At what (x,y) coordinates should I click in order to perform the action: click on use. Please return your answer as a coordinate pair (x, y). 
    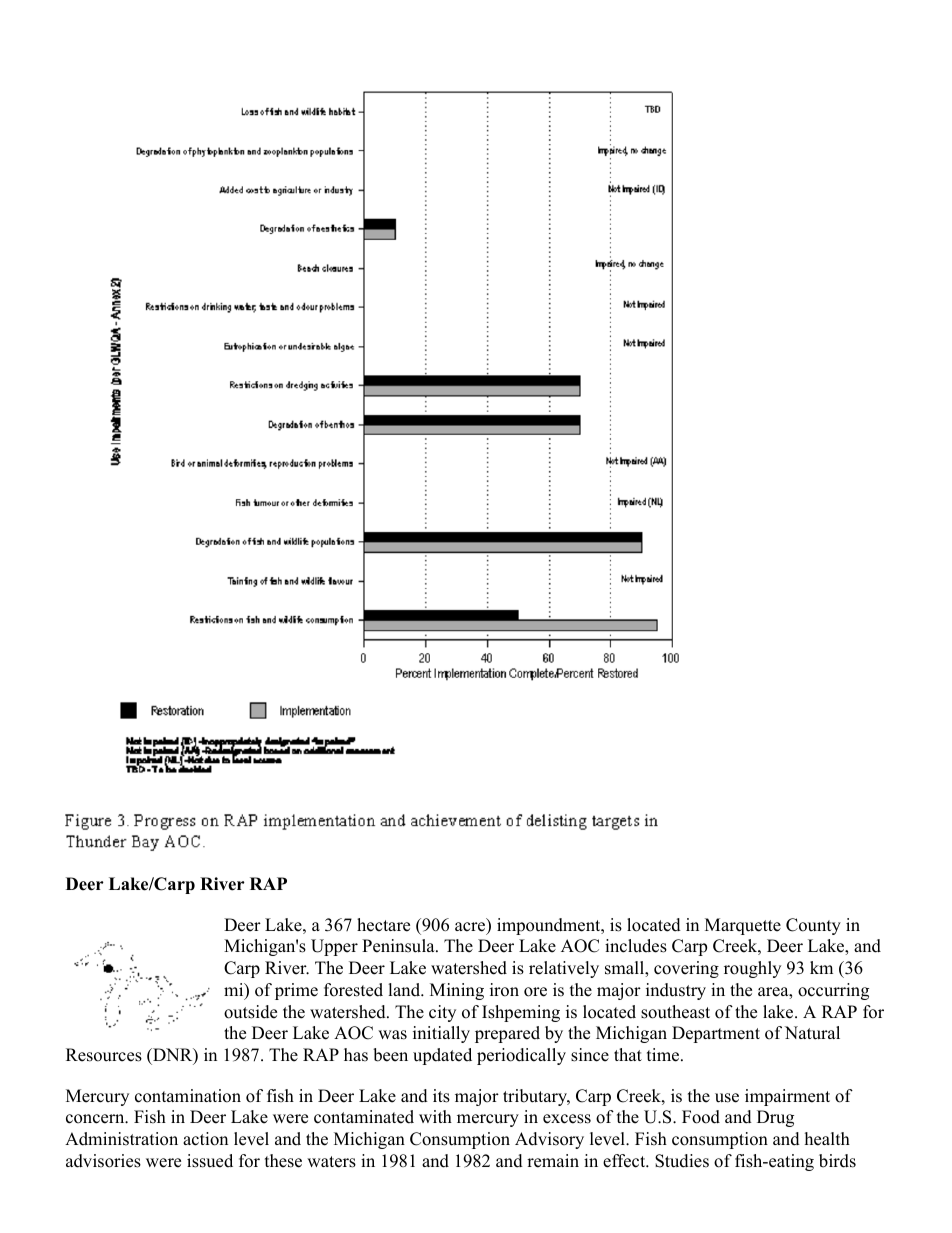
    Looking at the image, I should click on (727, 1098).
